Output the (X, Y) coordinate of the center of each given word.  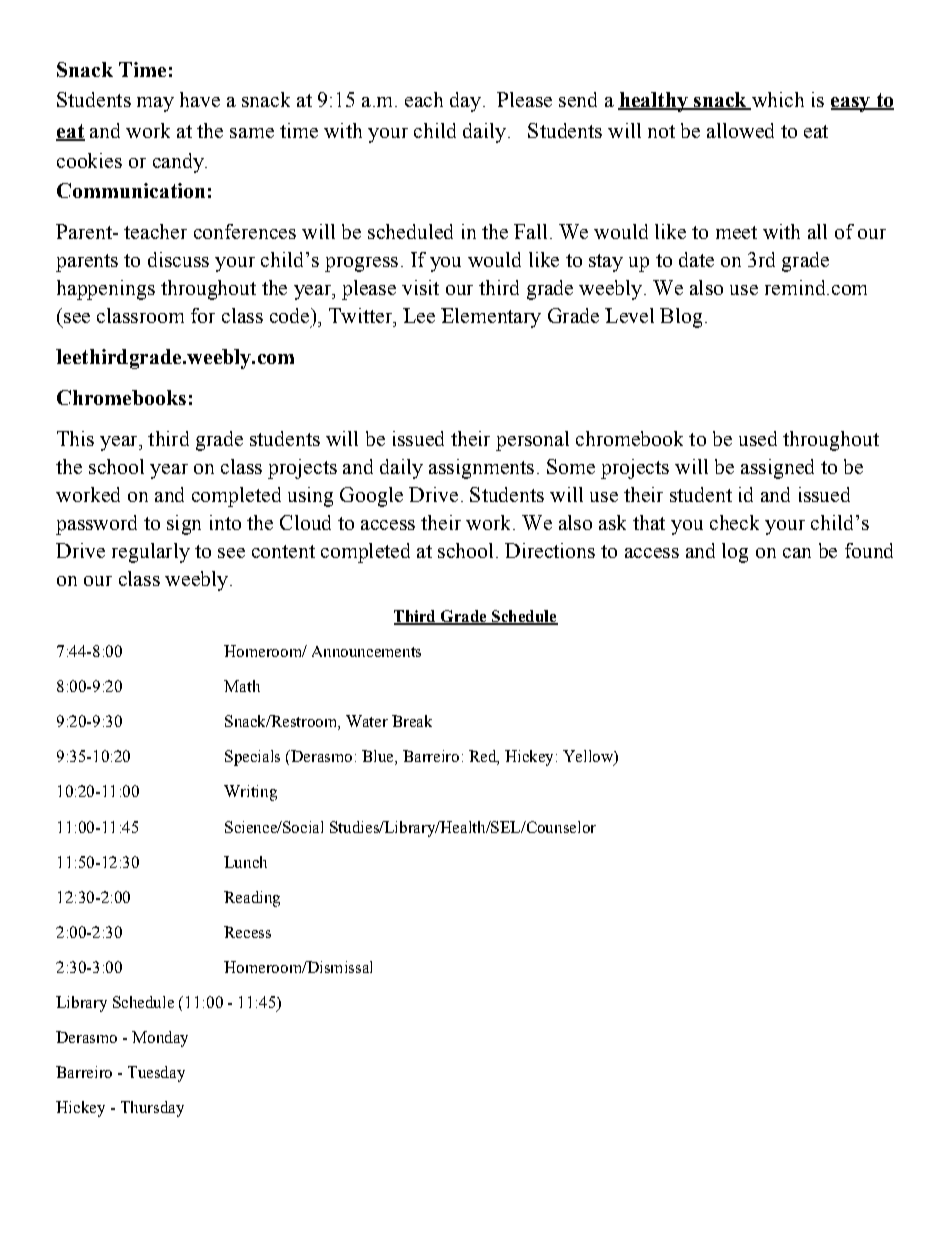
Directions (550, 550)
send (578, 99)
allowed (740, 130)
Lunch (245, 862)
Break (412, 721)
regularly (151, 553)
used (758, 438)
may (155, 104)
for (203, 315)
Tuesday (156, 1074)
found (869, 550)
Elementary (491, 318)
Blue (379, 757)
